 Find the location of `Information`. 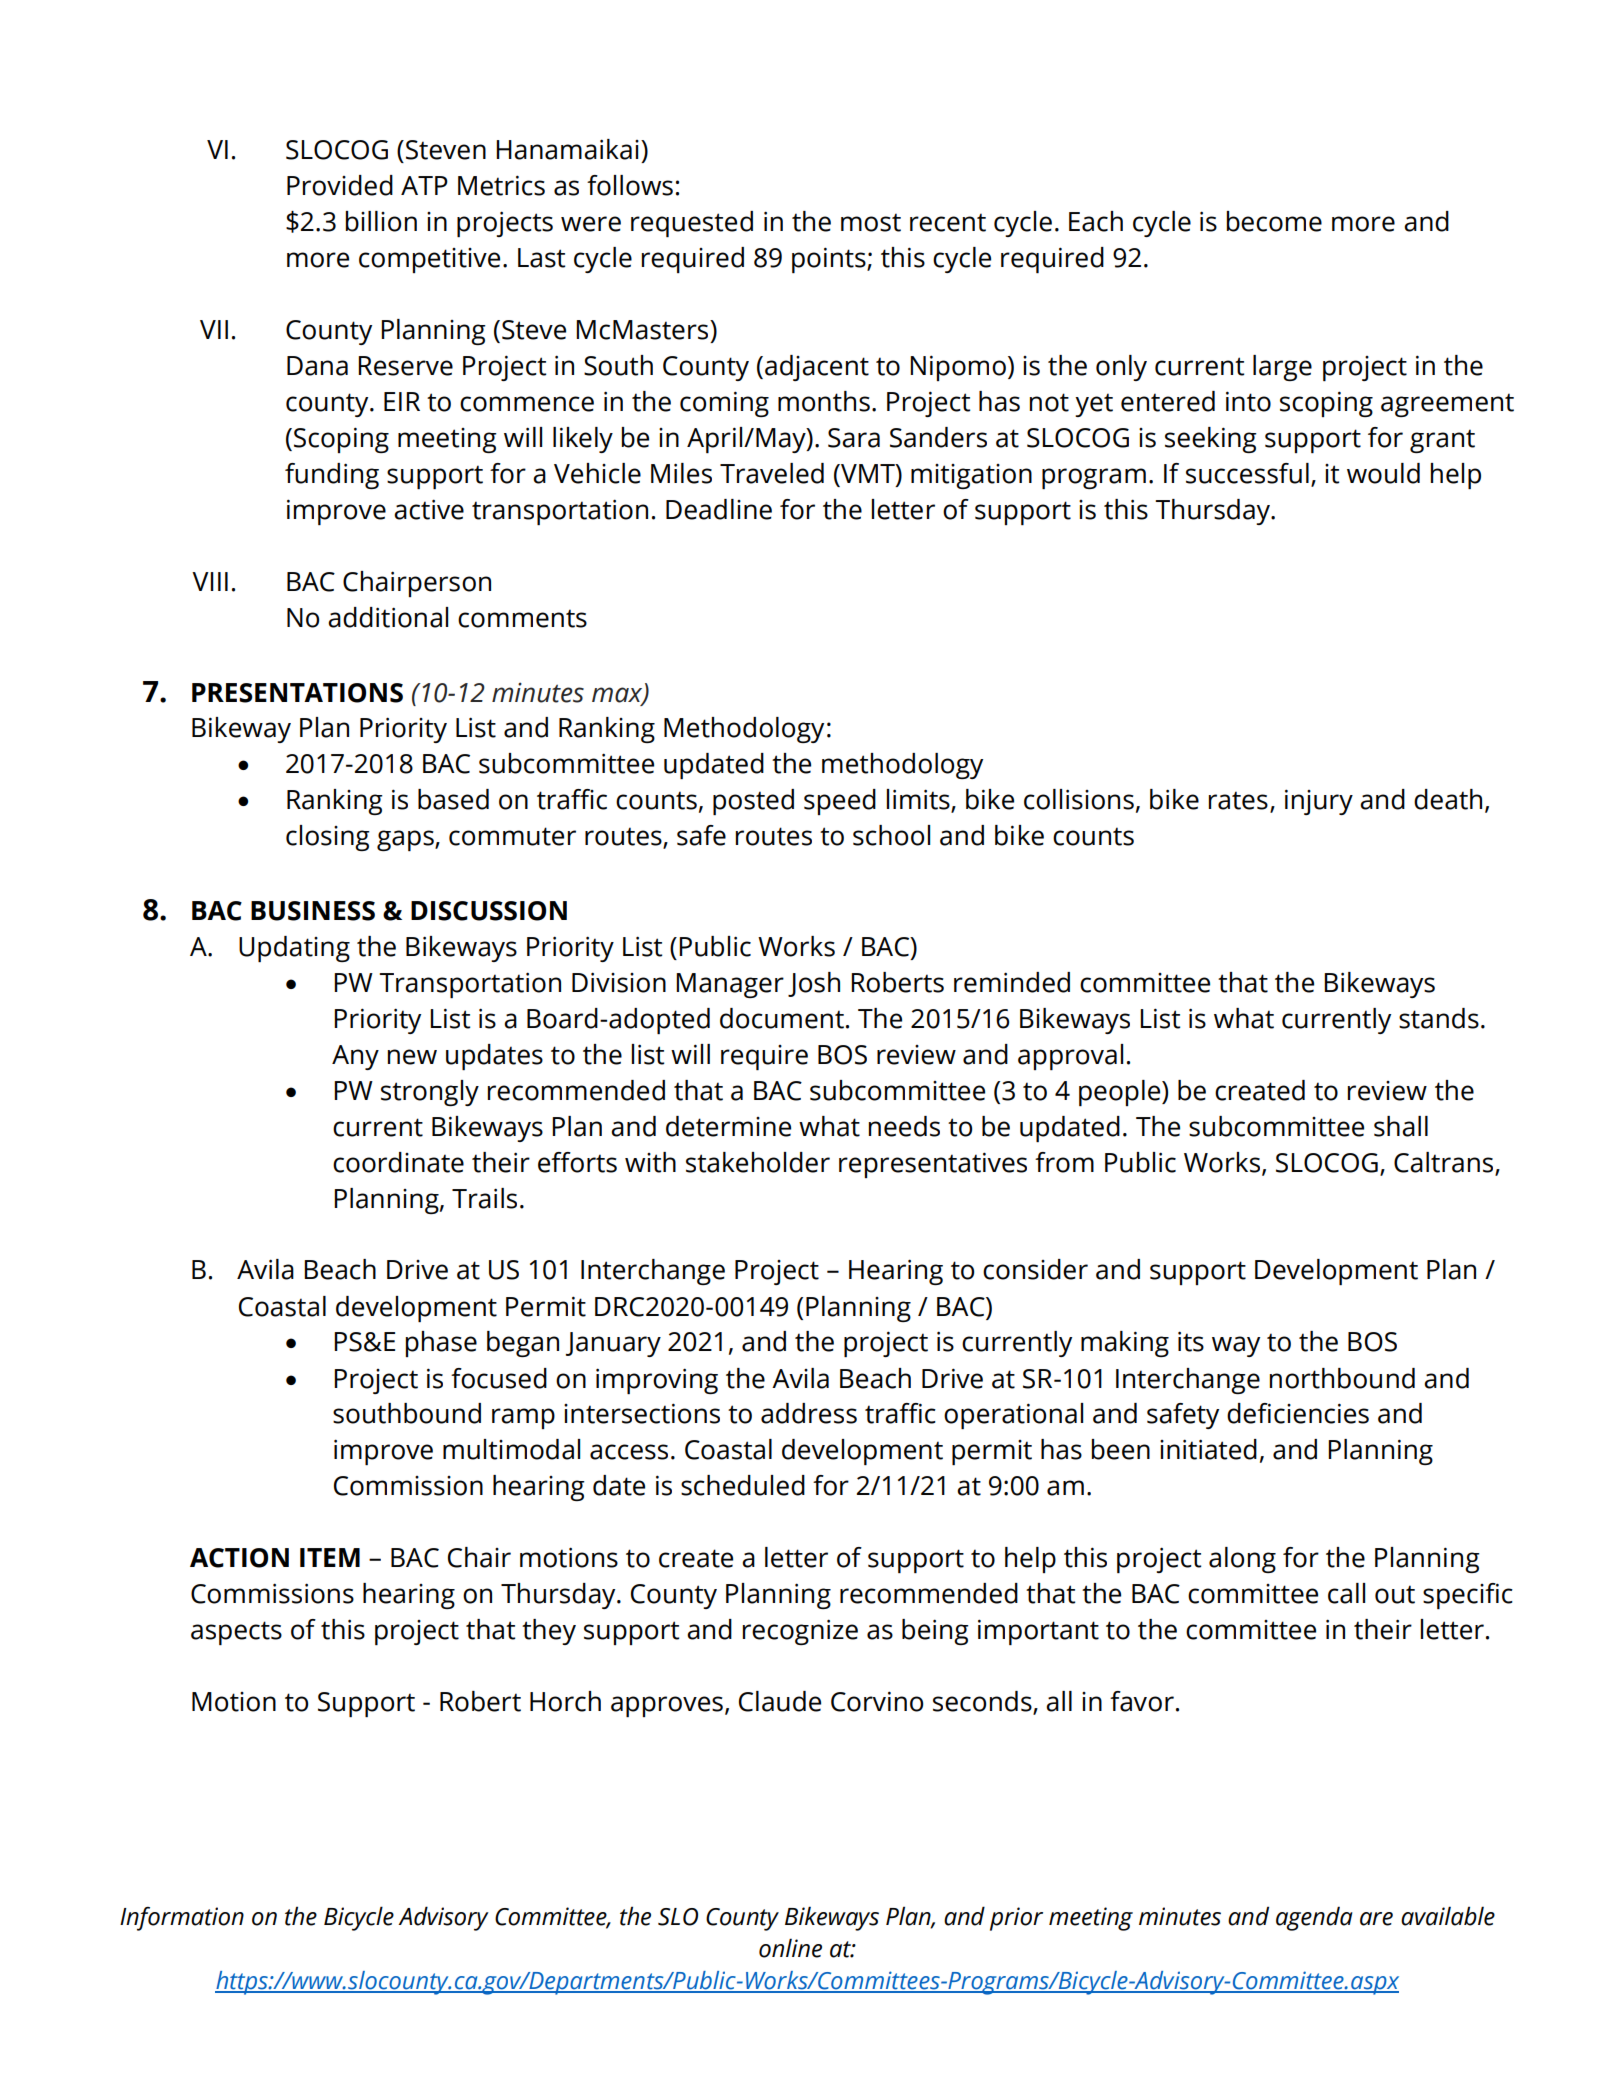

Information is located at coordinates (182, 1919).
